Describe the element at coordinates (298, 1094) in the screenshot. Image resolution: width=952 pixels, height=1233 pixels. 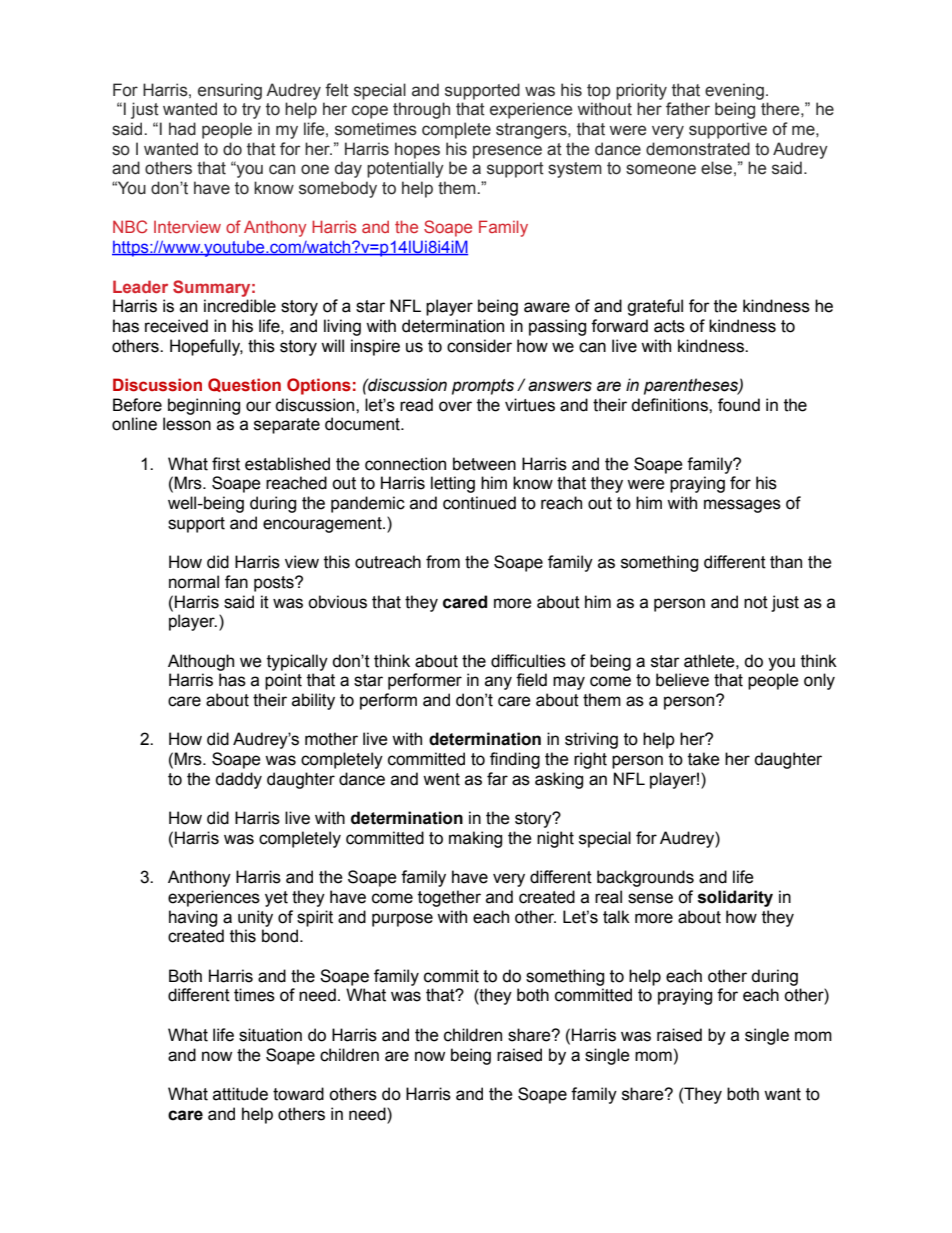
I see `toward` at that location.
